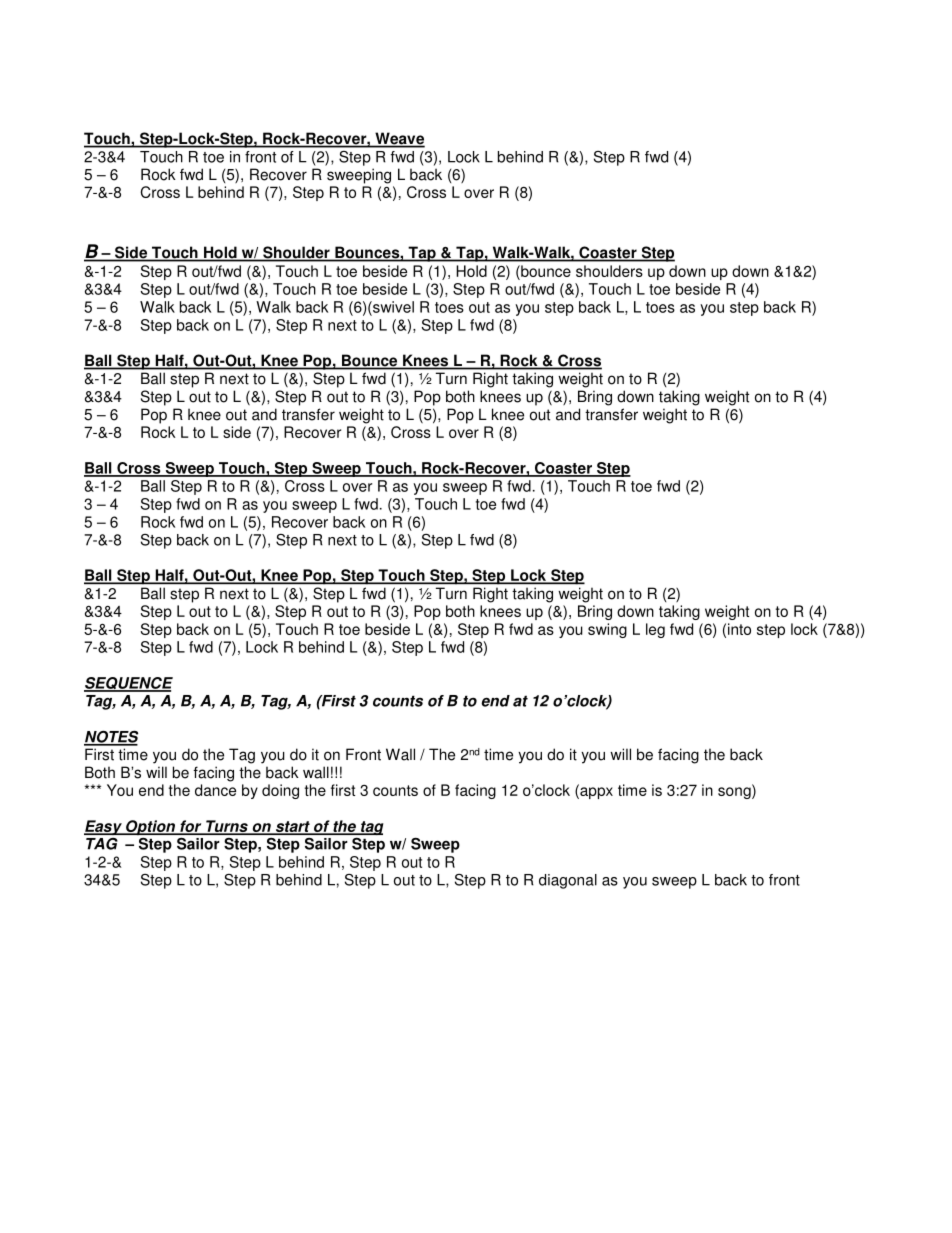  Describe the element at coordinates (280, 791) in the screenshot. I see `doing` at that location.
